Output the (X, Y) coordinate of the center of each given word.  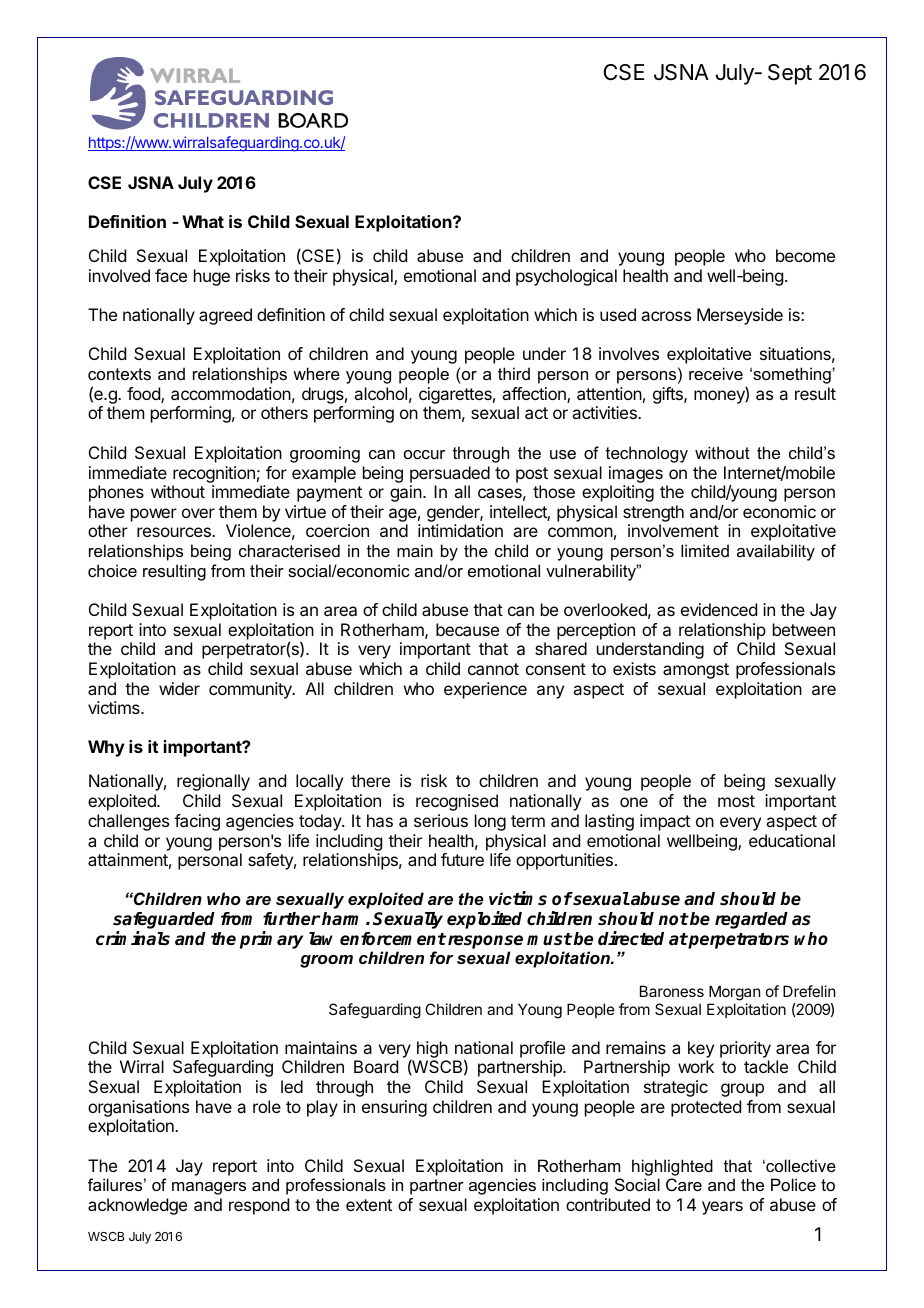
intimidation (460, 530)
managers (209, 1188)
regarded (751, 920)
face (171, 275)
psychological (566, 277)
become (805, 255)
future (462, 859)
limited (705, 550)
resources (175, 532)
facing (197, 822)
